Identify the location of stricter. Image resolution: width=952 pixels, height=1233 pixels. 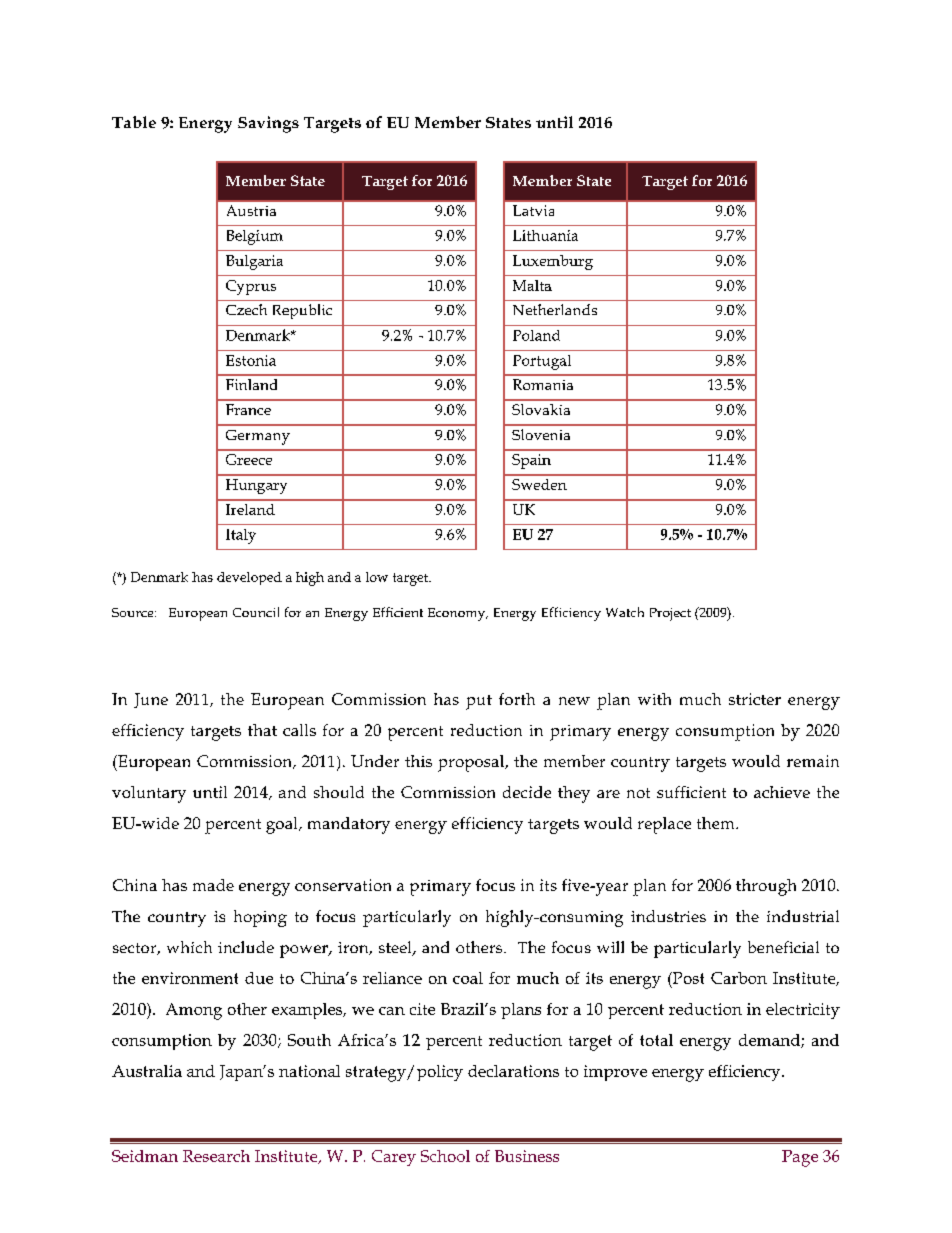
(755, 699).
